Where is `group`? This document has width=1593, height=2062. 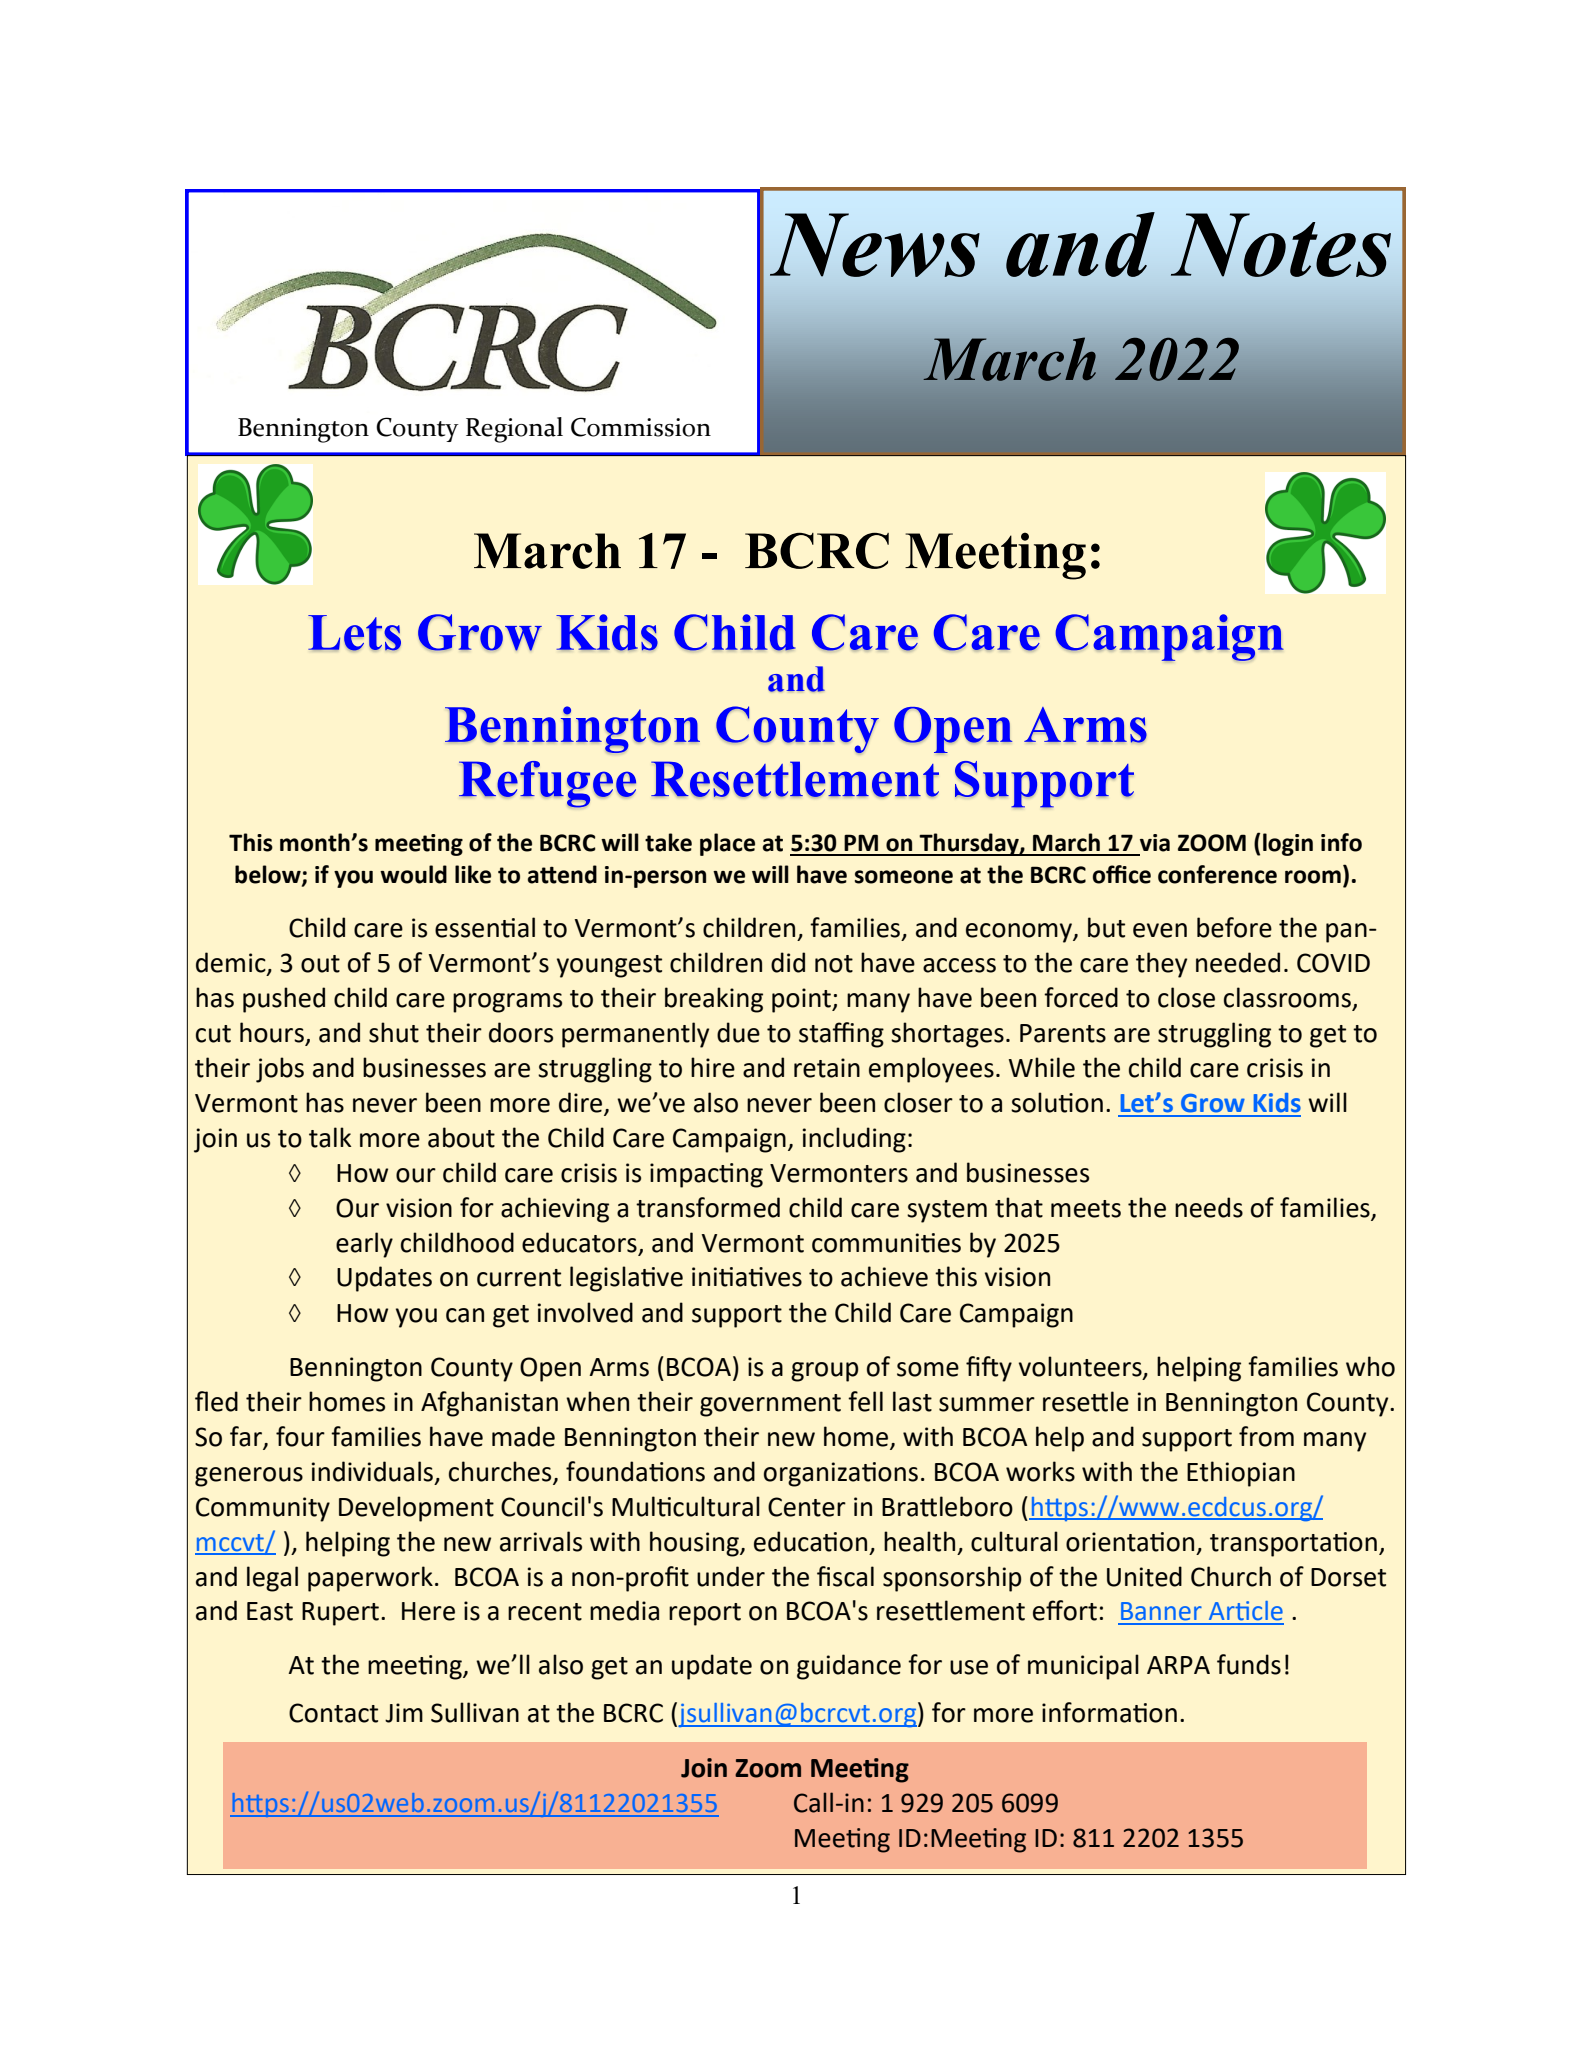 group is located at coordinates (825, 1372).
